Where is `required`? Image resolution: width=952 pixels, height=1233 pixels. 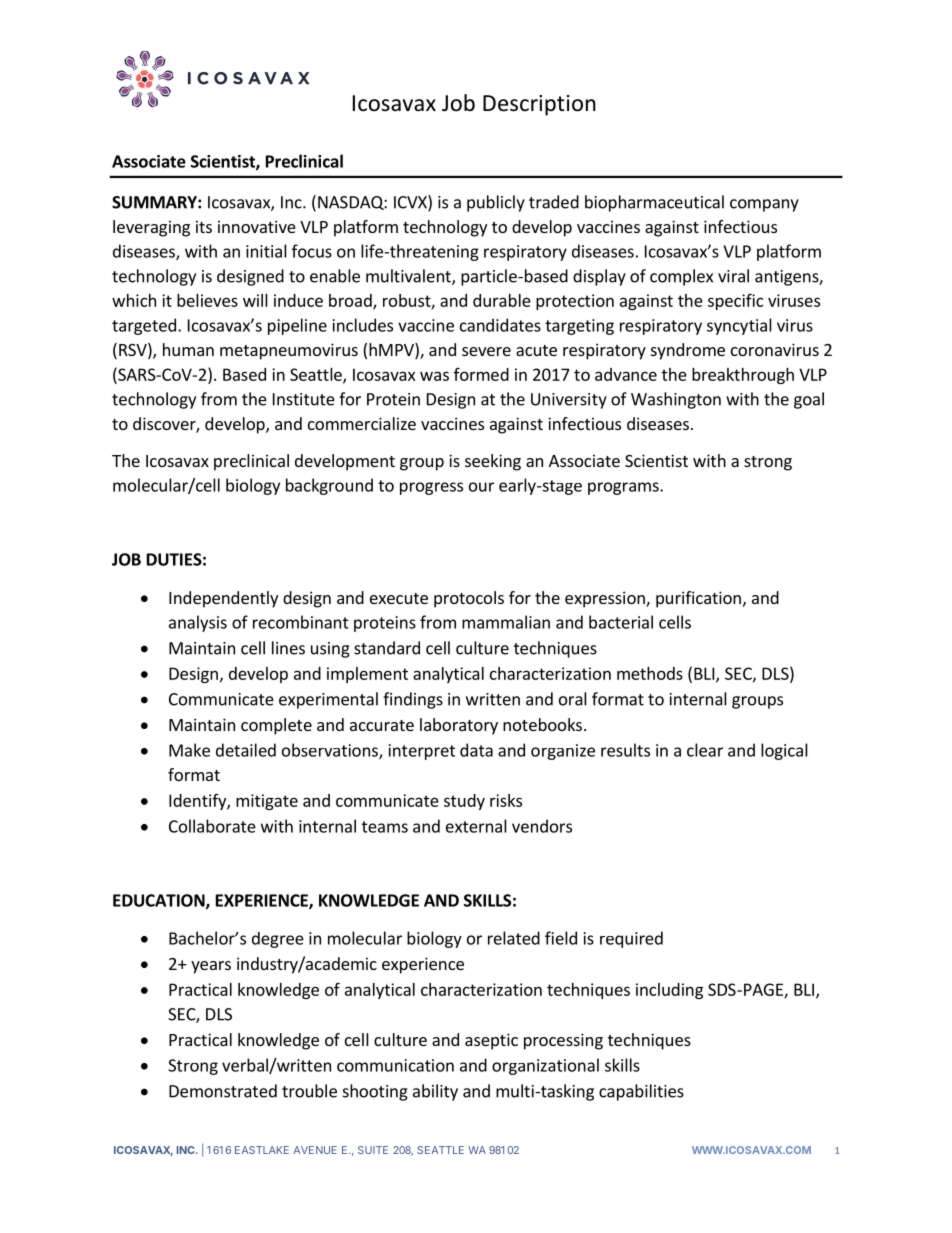 required is located at coordinates (631, 939).
